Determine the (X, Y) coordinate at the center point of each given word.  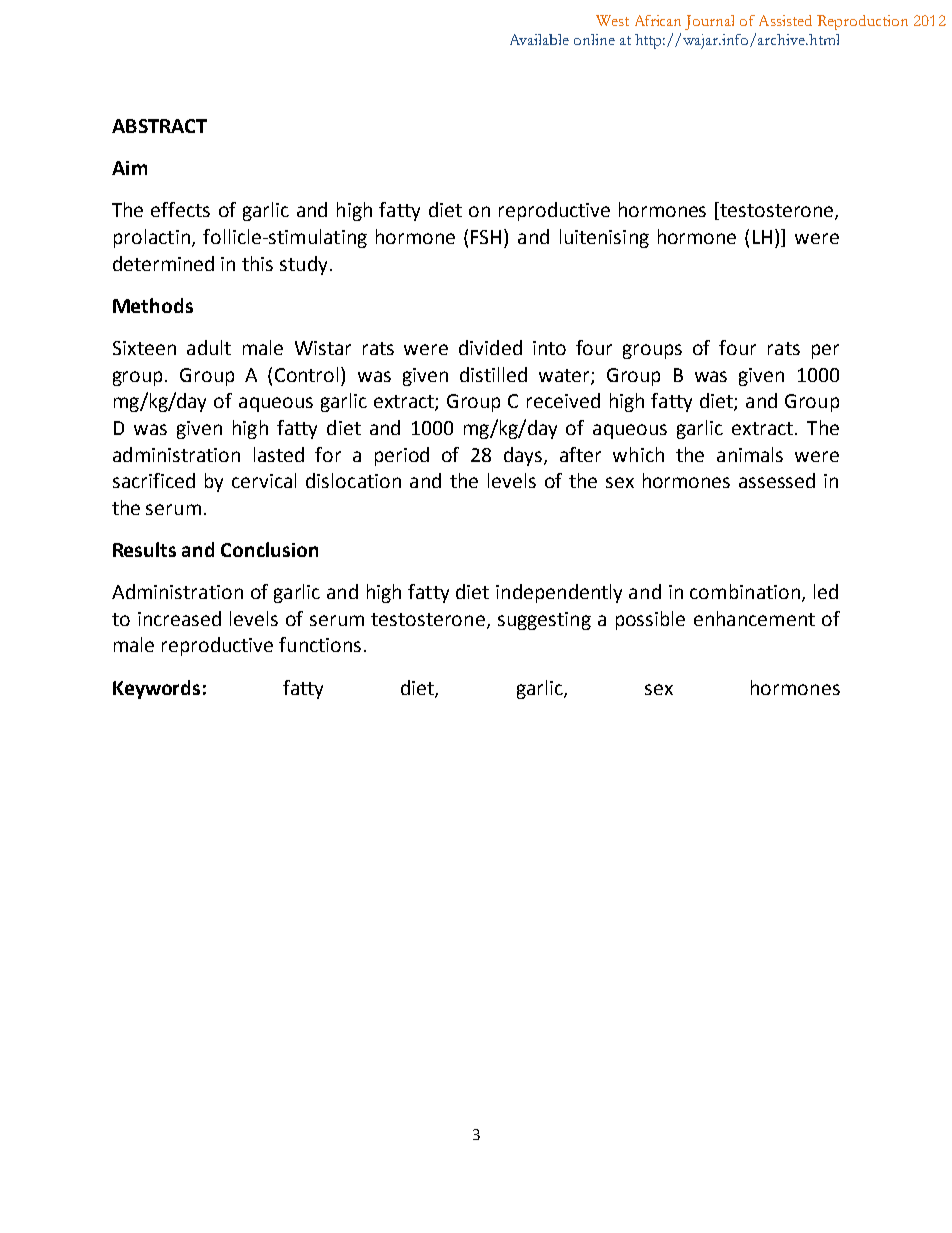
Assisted (785, 20)
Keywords (156, 689)
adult (209, 347)
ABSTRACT (159, 126)
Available (539, 39)
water (565, 376)
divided (490, 347)
